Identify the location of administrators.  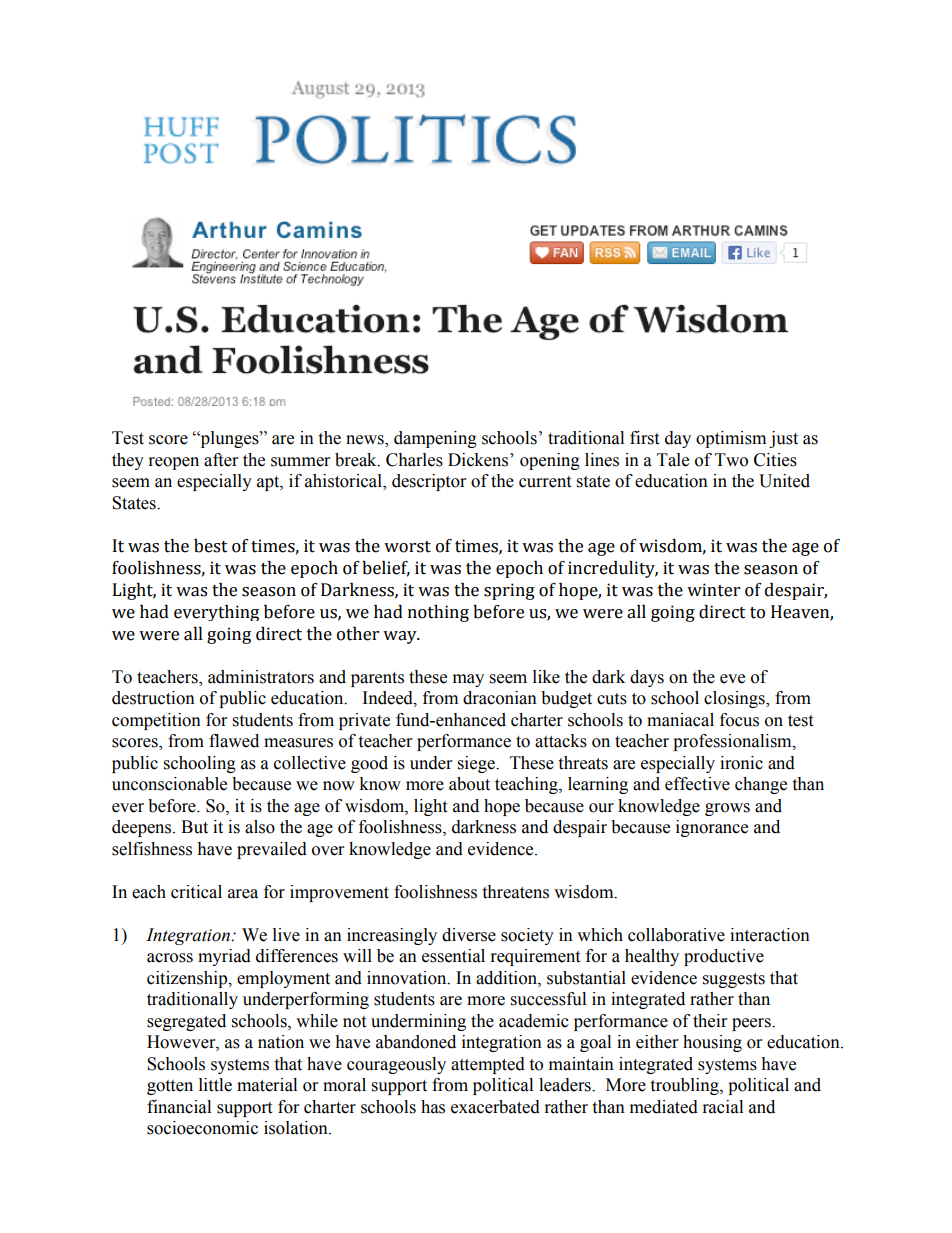
(261, 677).
